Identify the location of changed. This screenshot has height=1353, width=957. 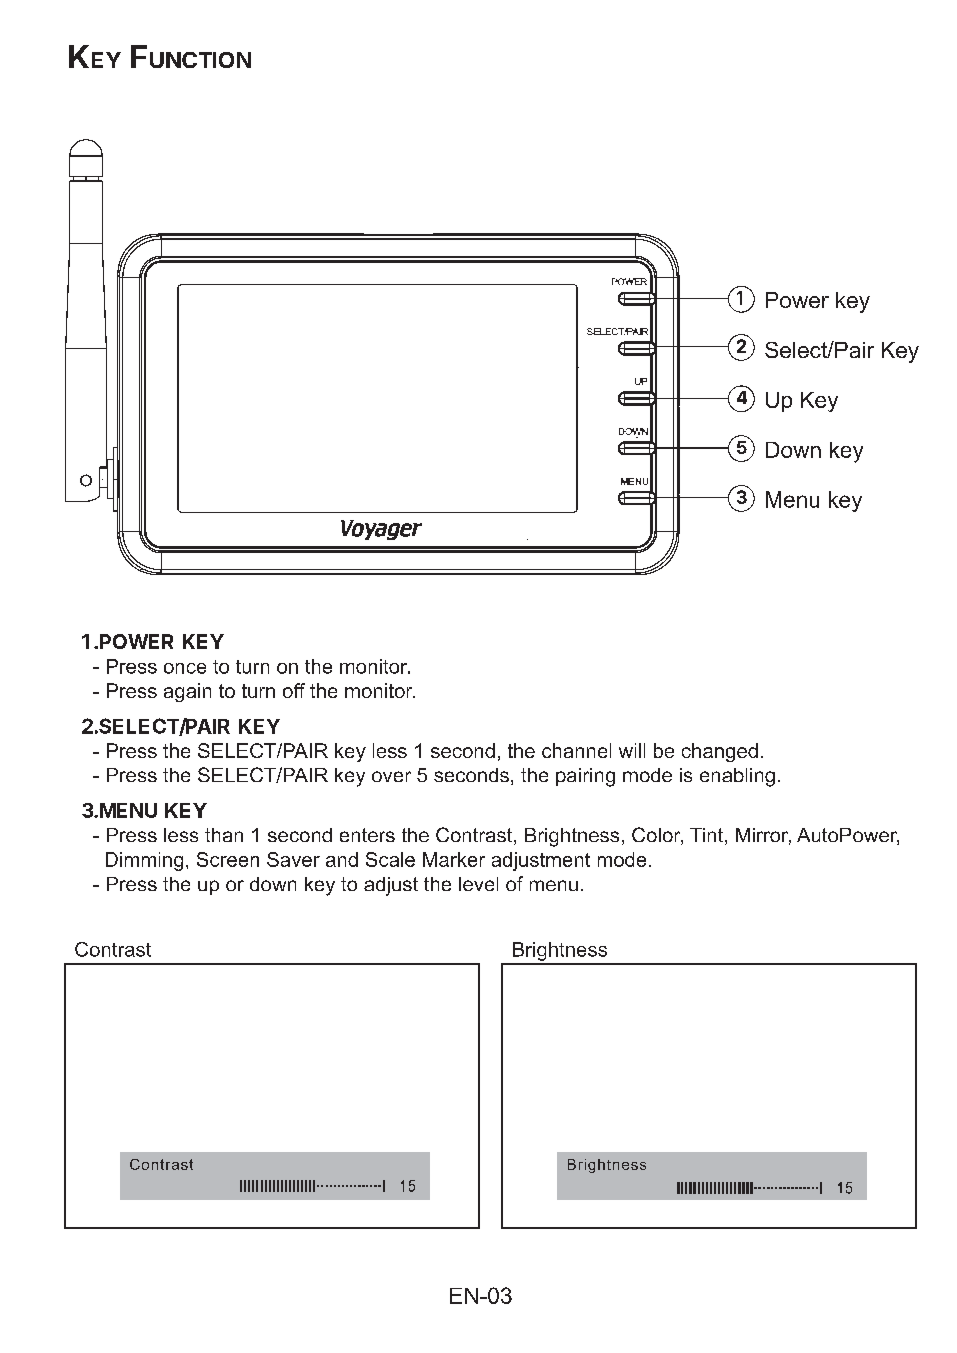
(720, 752).
